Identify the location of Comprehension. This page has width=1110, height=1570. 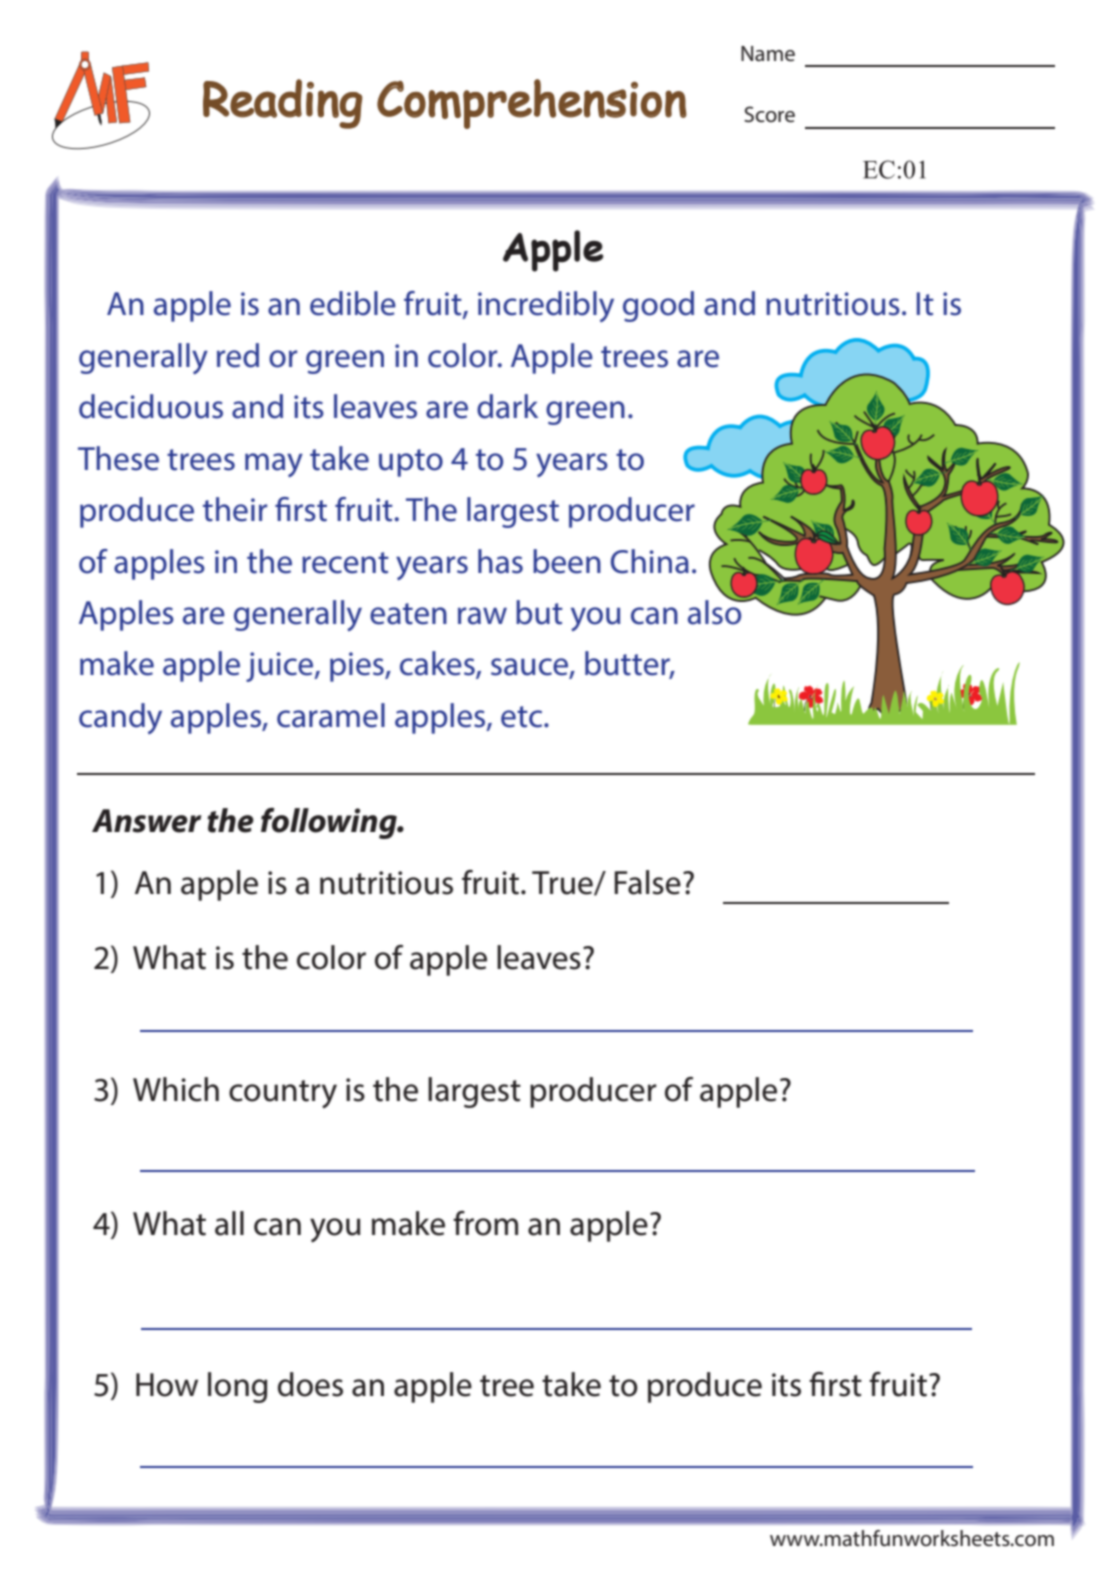
(532, 104).
